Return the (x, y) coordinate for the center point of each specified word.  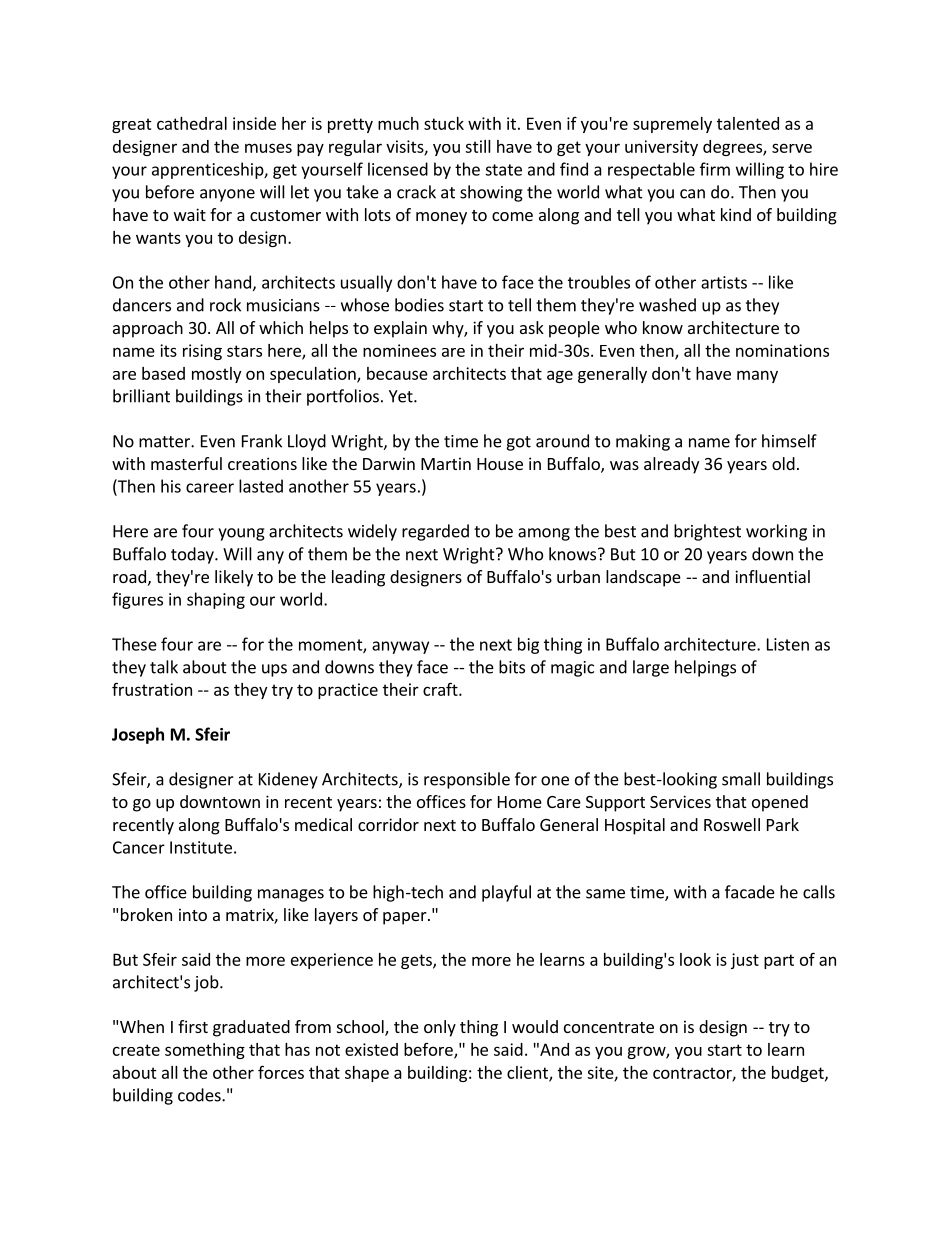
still (478, 146)
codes (200, 1095)
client (528, 1073)
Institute (201, 847)
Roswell (732, 824)
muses (268, 148)
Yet (402, 396)
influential (772, 576)
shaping (216, 600)
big (528, 645)
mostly (216, 375)
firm (715, 169)
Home (520, 802)
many (757, 376)
